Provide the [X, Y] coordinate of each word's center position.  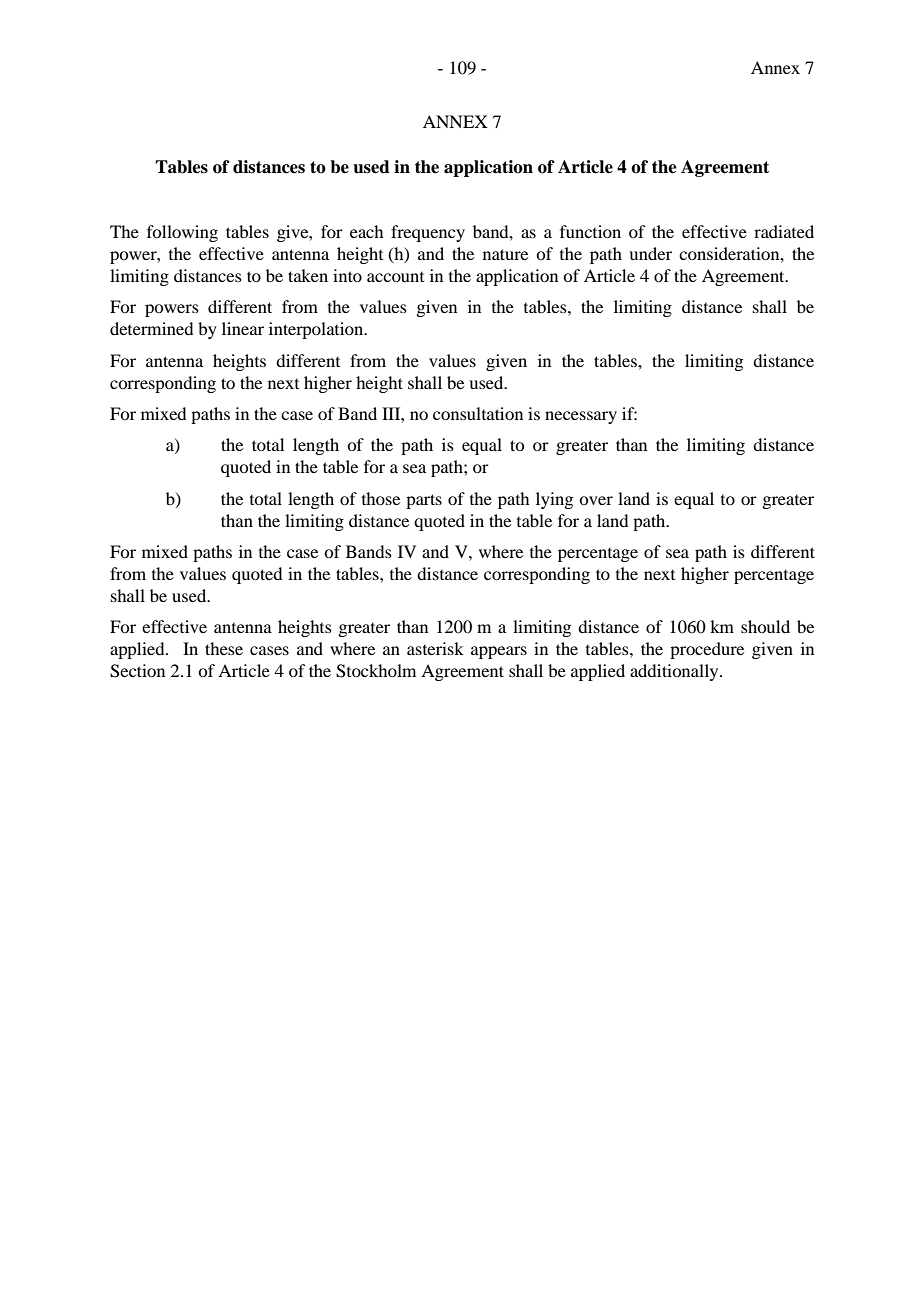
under [650, 253]
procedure [707, 650]
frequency [428, 233]
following [182, 233]
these [224, 648]
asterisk [435, 648]
